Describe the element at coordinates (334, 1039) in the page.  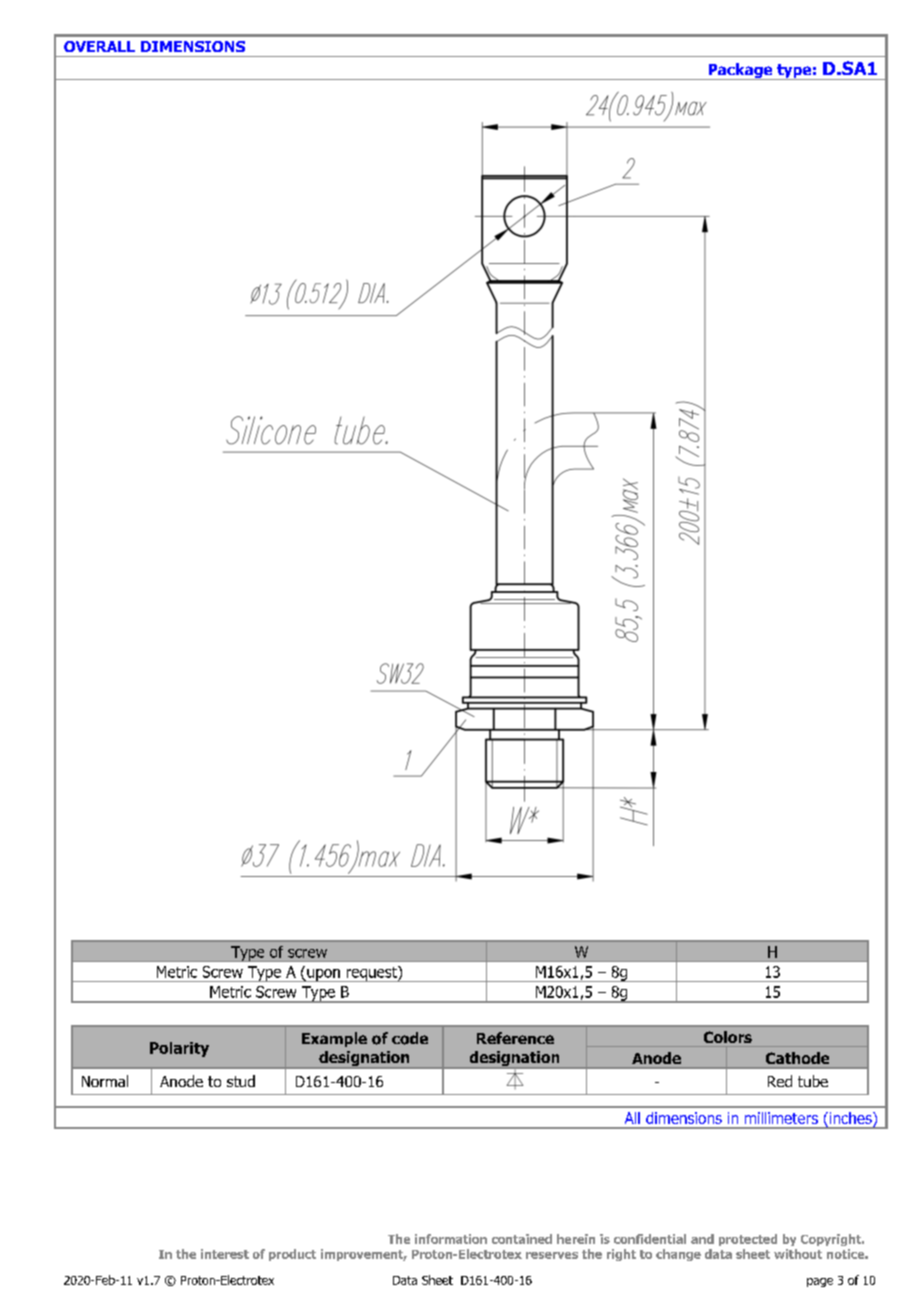
I see `Example` at that location.
